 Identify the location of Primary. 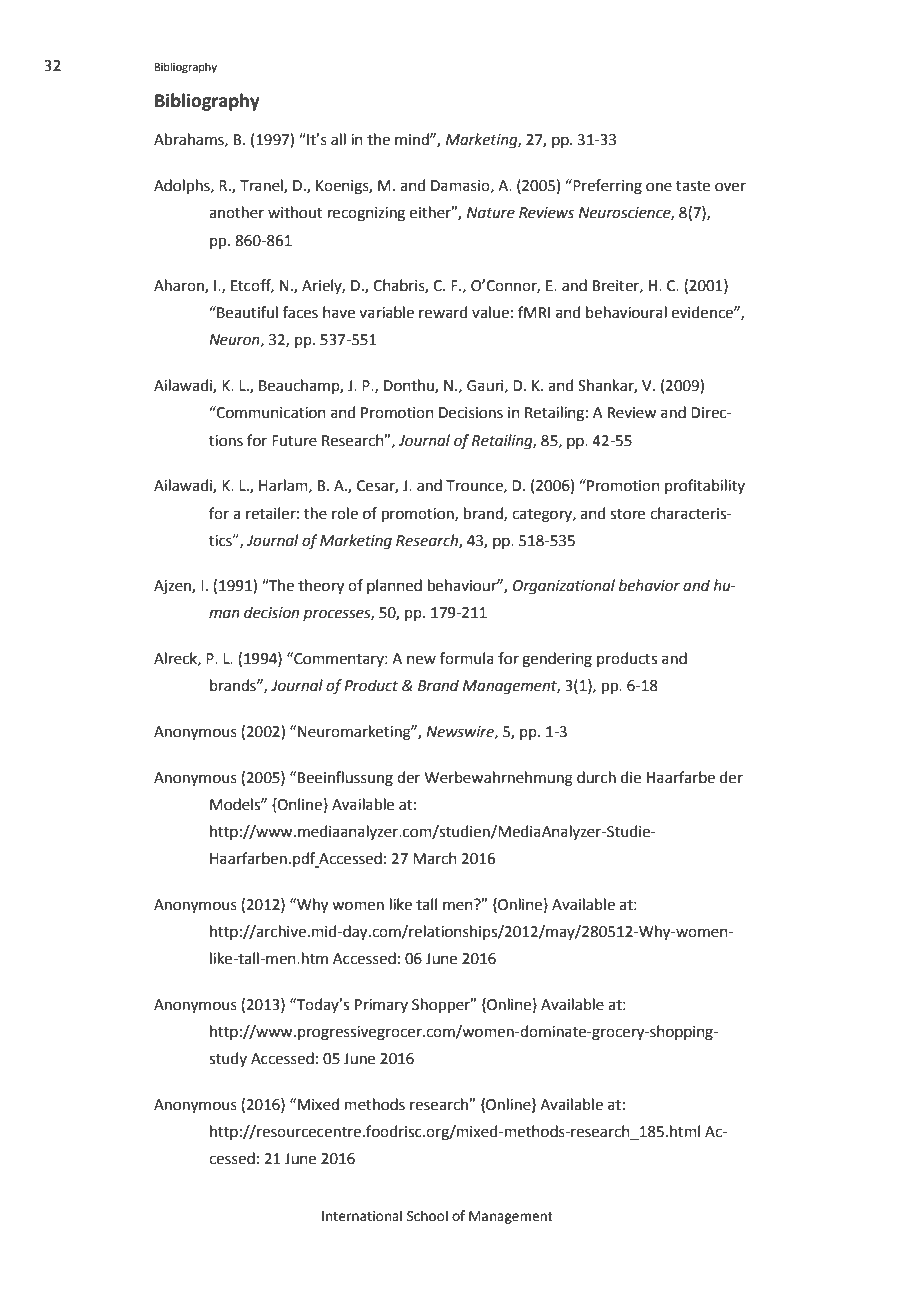
(381, 1006).
